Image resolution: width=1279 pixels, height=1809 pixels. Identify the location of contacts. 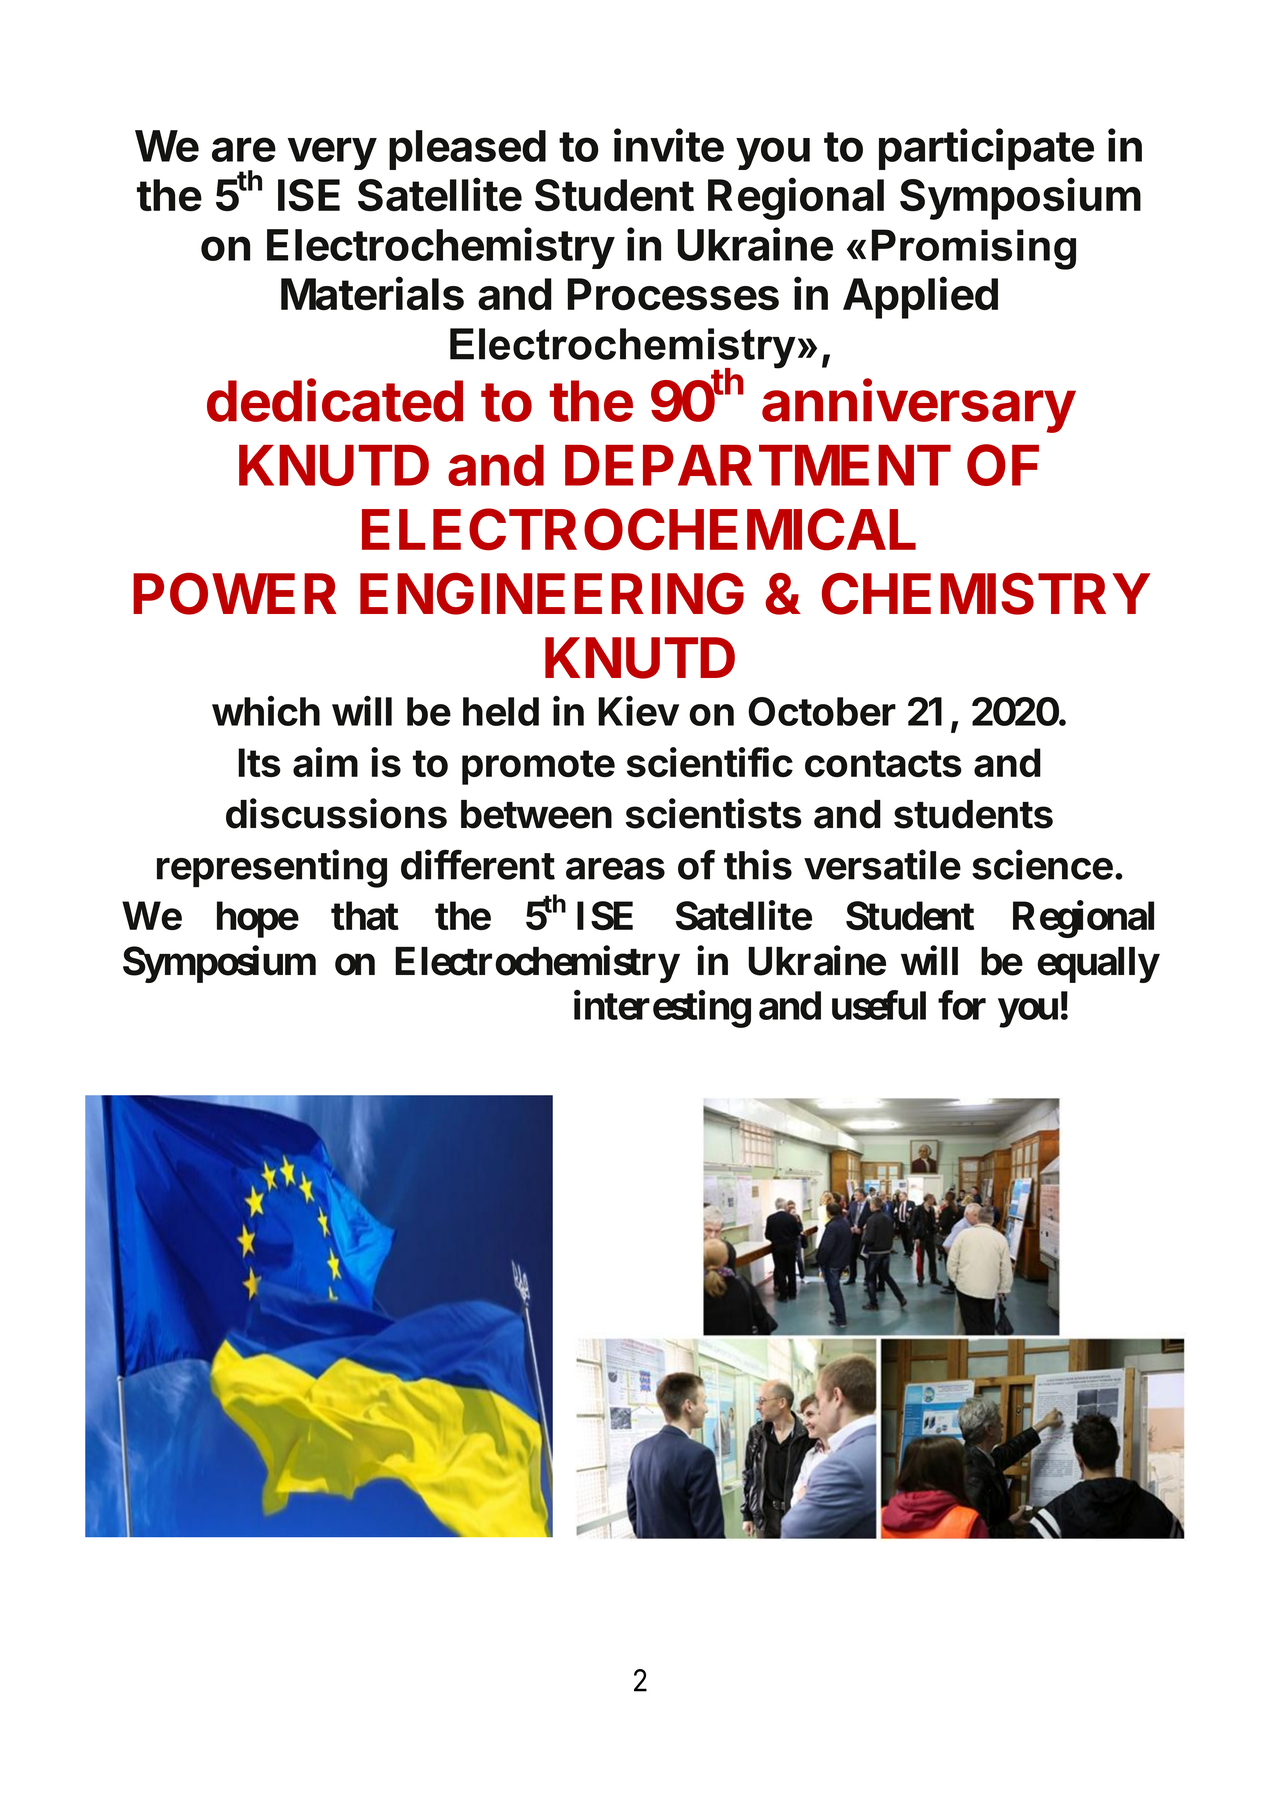
(883, 763).
